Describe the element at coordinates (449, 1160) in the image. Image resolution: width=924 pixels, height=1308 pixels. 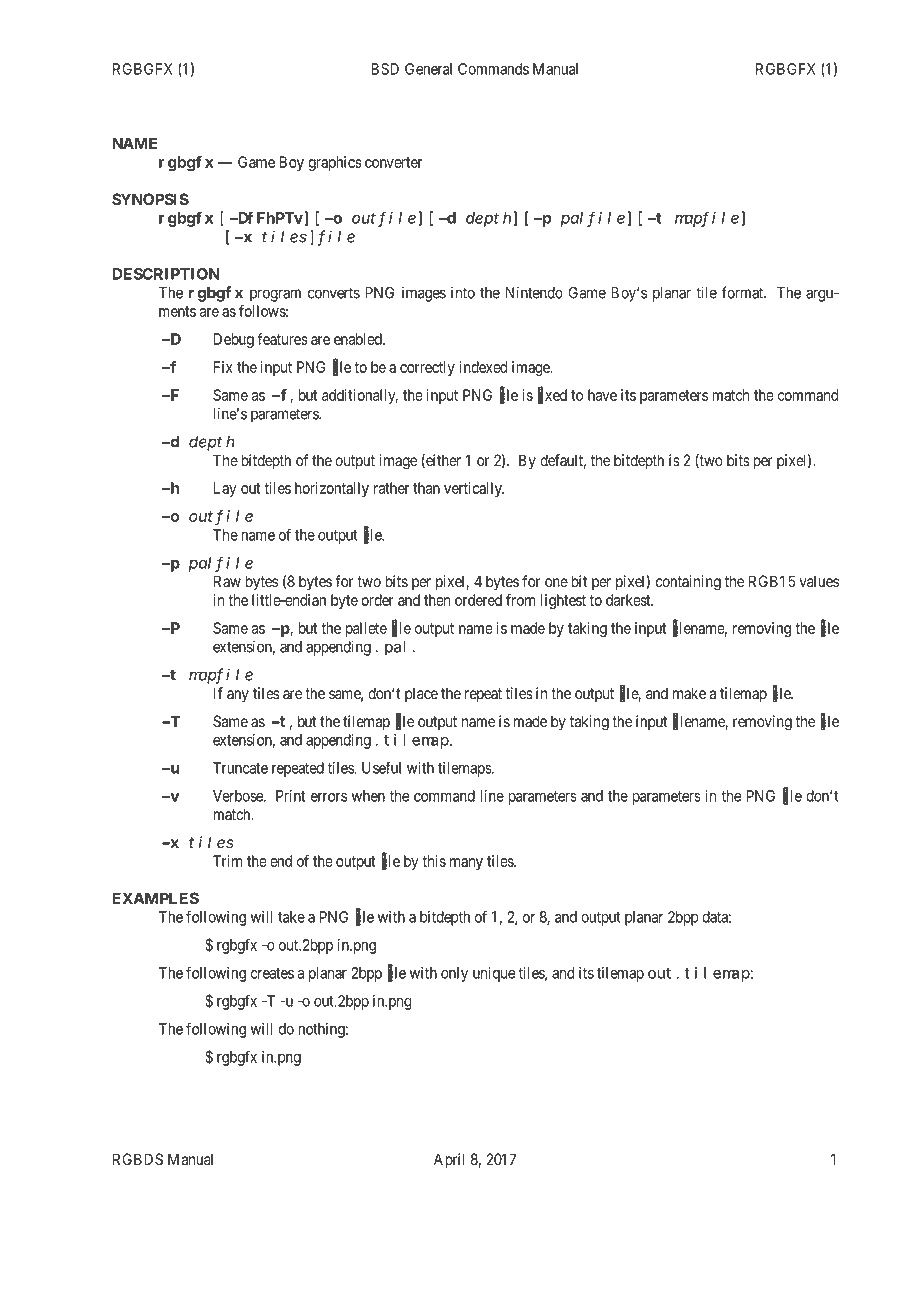
I see `April` at that location.
